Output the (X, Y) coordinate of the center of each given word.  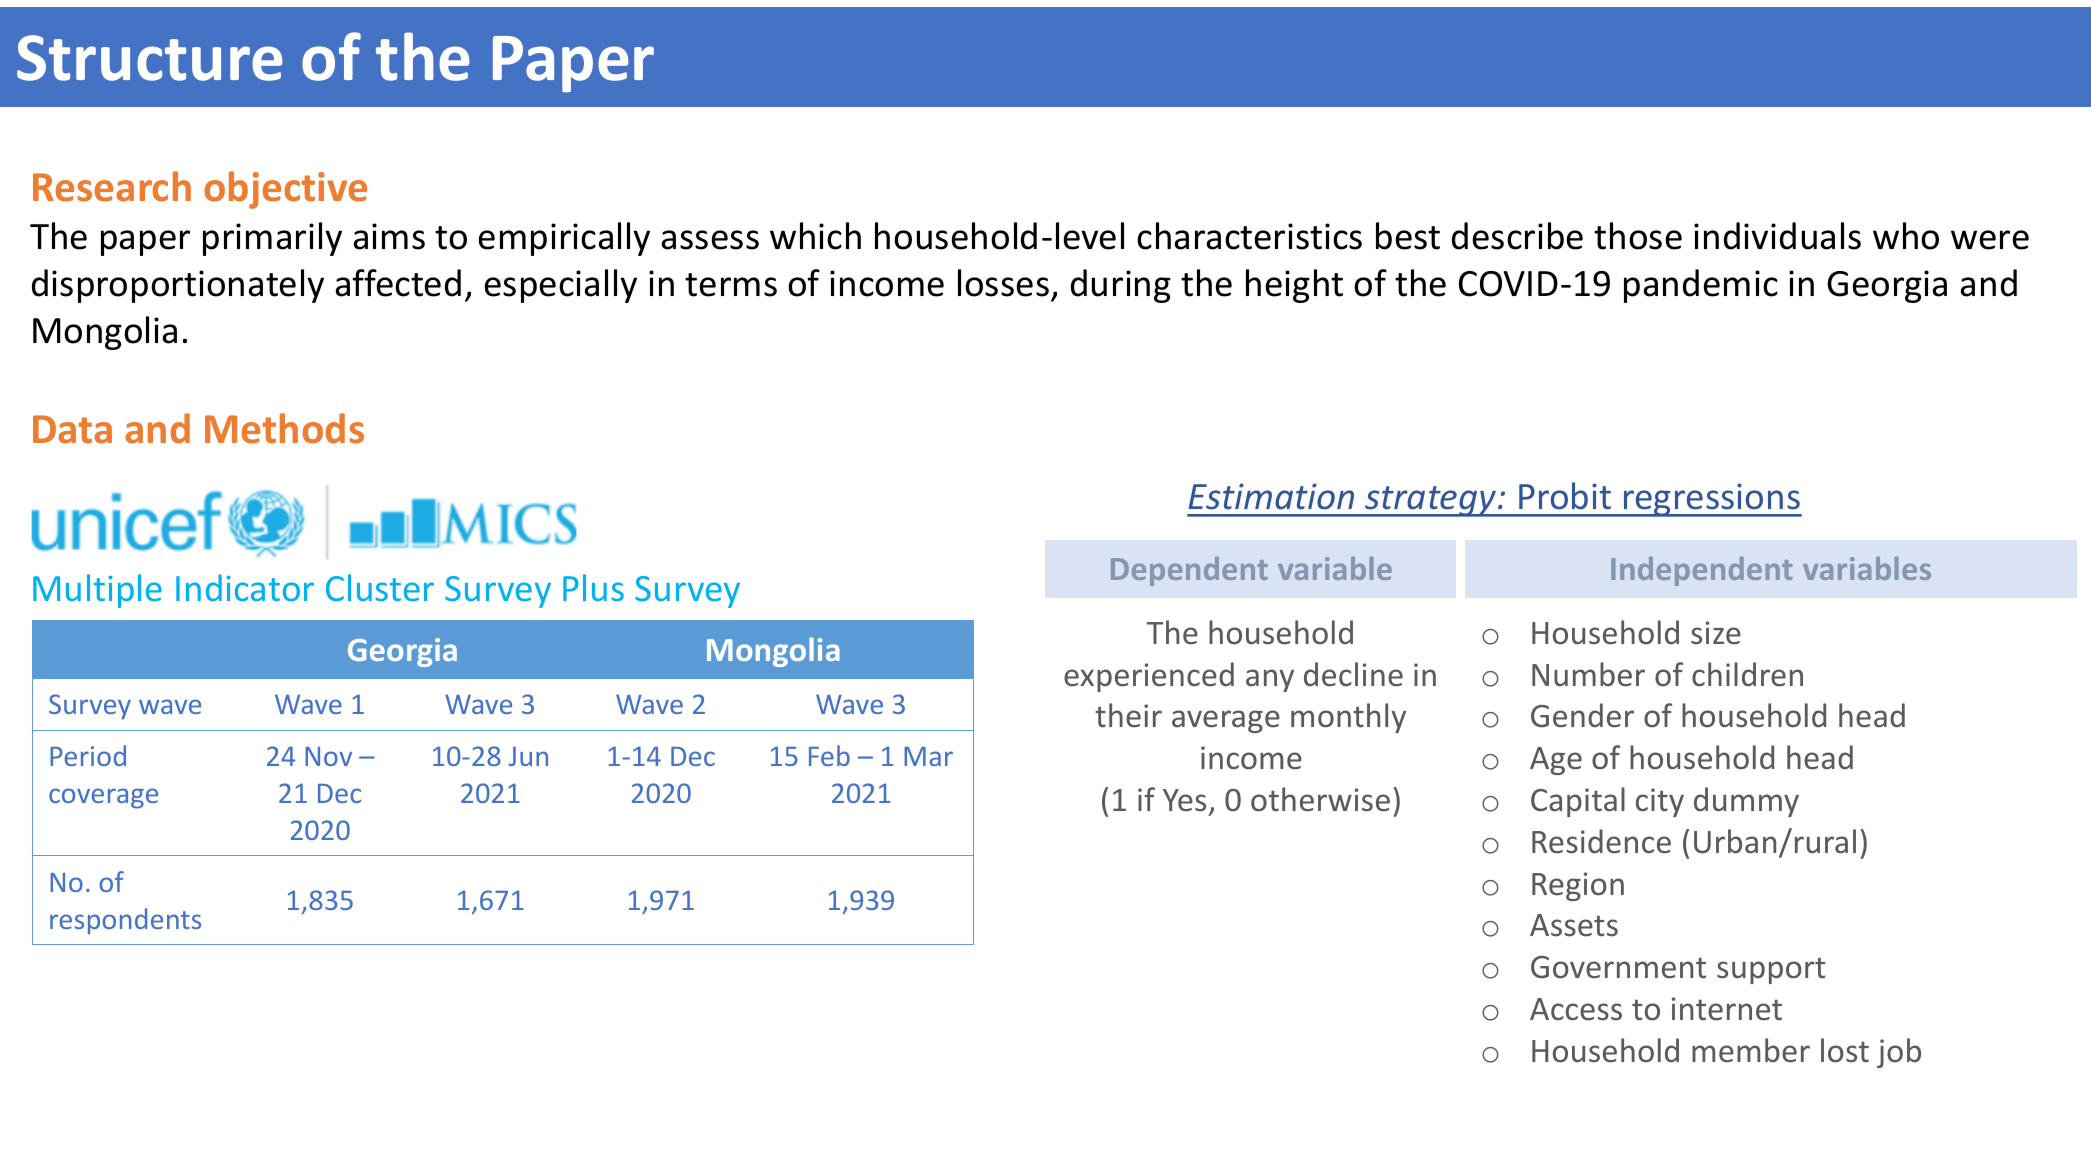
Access (1576, 1009)
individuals (1777, 236)
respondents (125, 921)
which (815, 236)
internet (1727, 1009)
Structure (150, 58)
